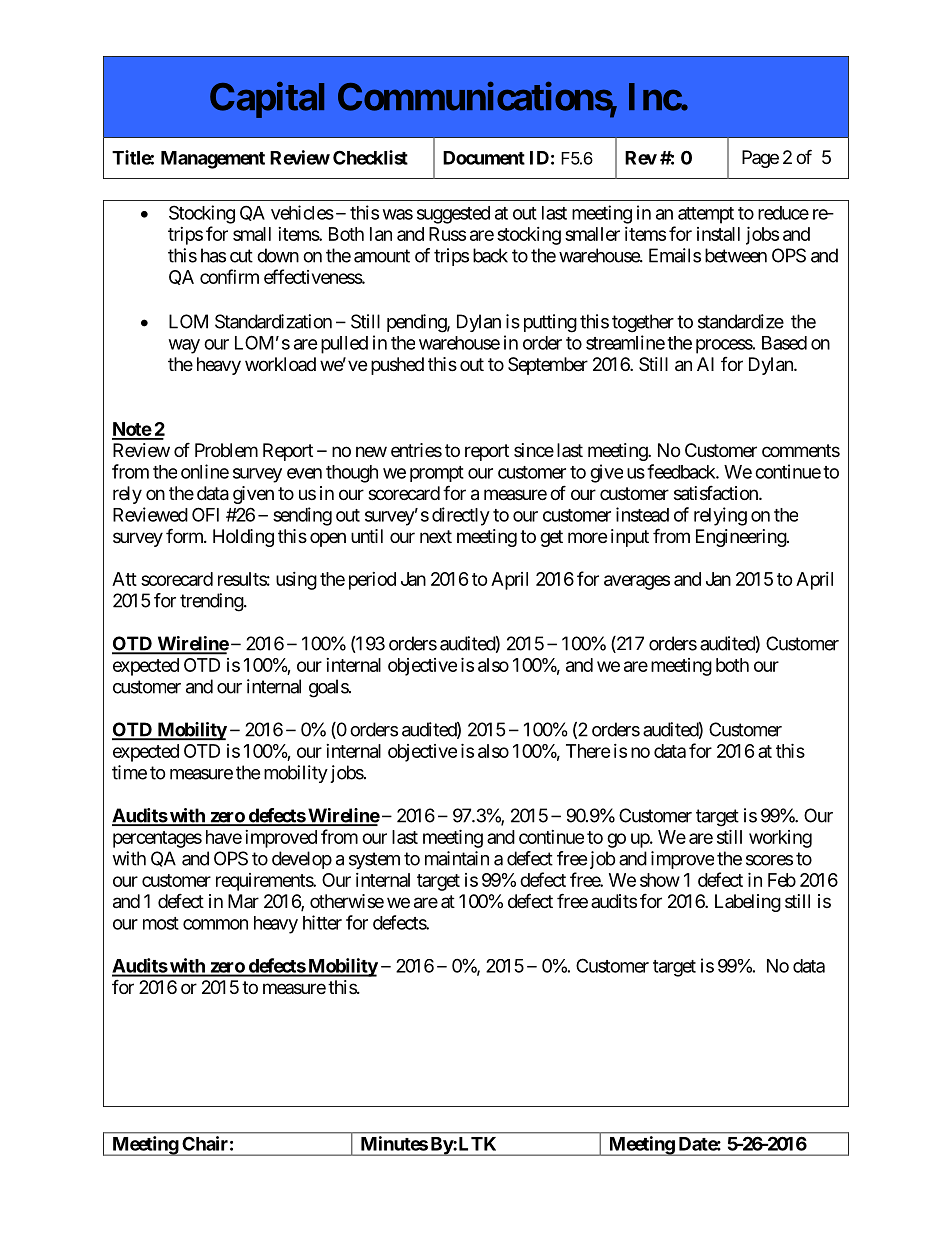 The image size is (952, 1233). I want to click on maintain, so click(457, 858).
